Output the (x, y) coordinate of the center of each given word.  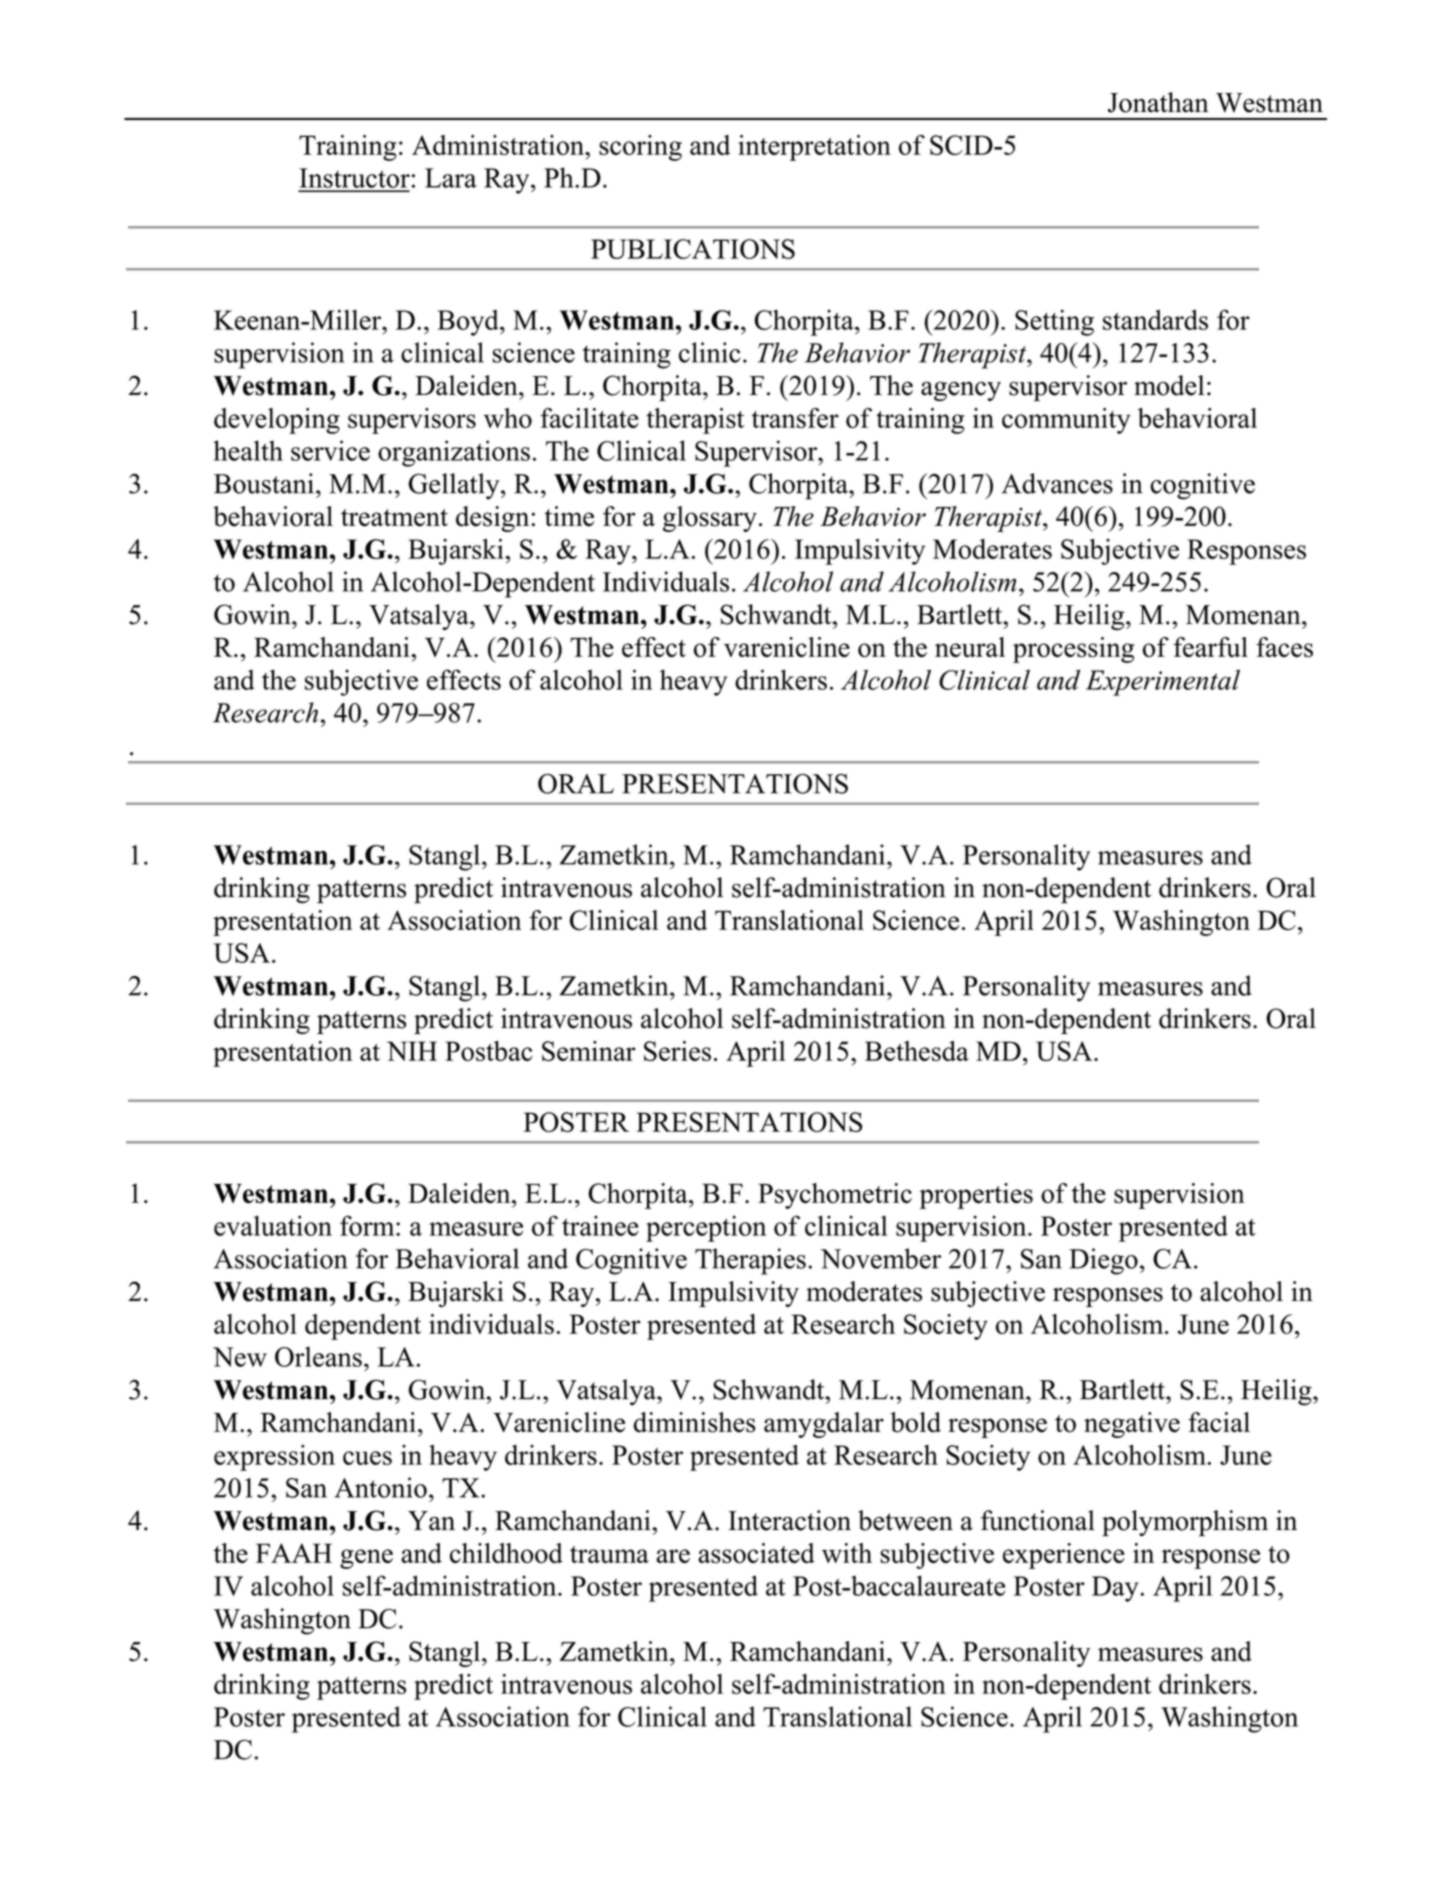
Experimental (1163, 682)
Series (677, 1051)
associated (756, 1553)
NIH (412, 1051)
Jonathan (1158, 102)
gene (366, 1559)
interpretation (814, 148)
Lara (451, 178)
